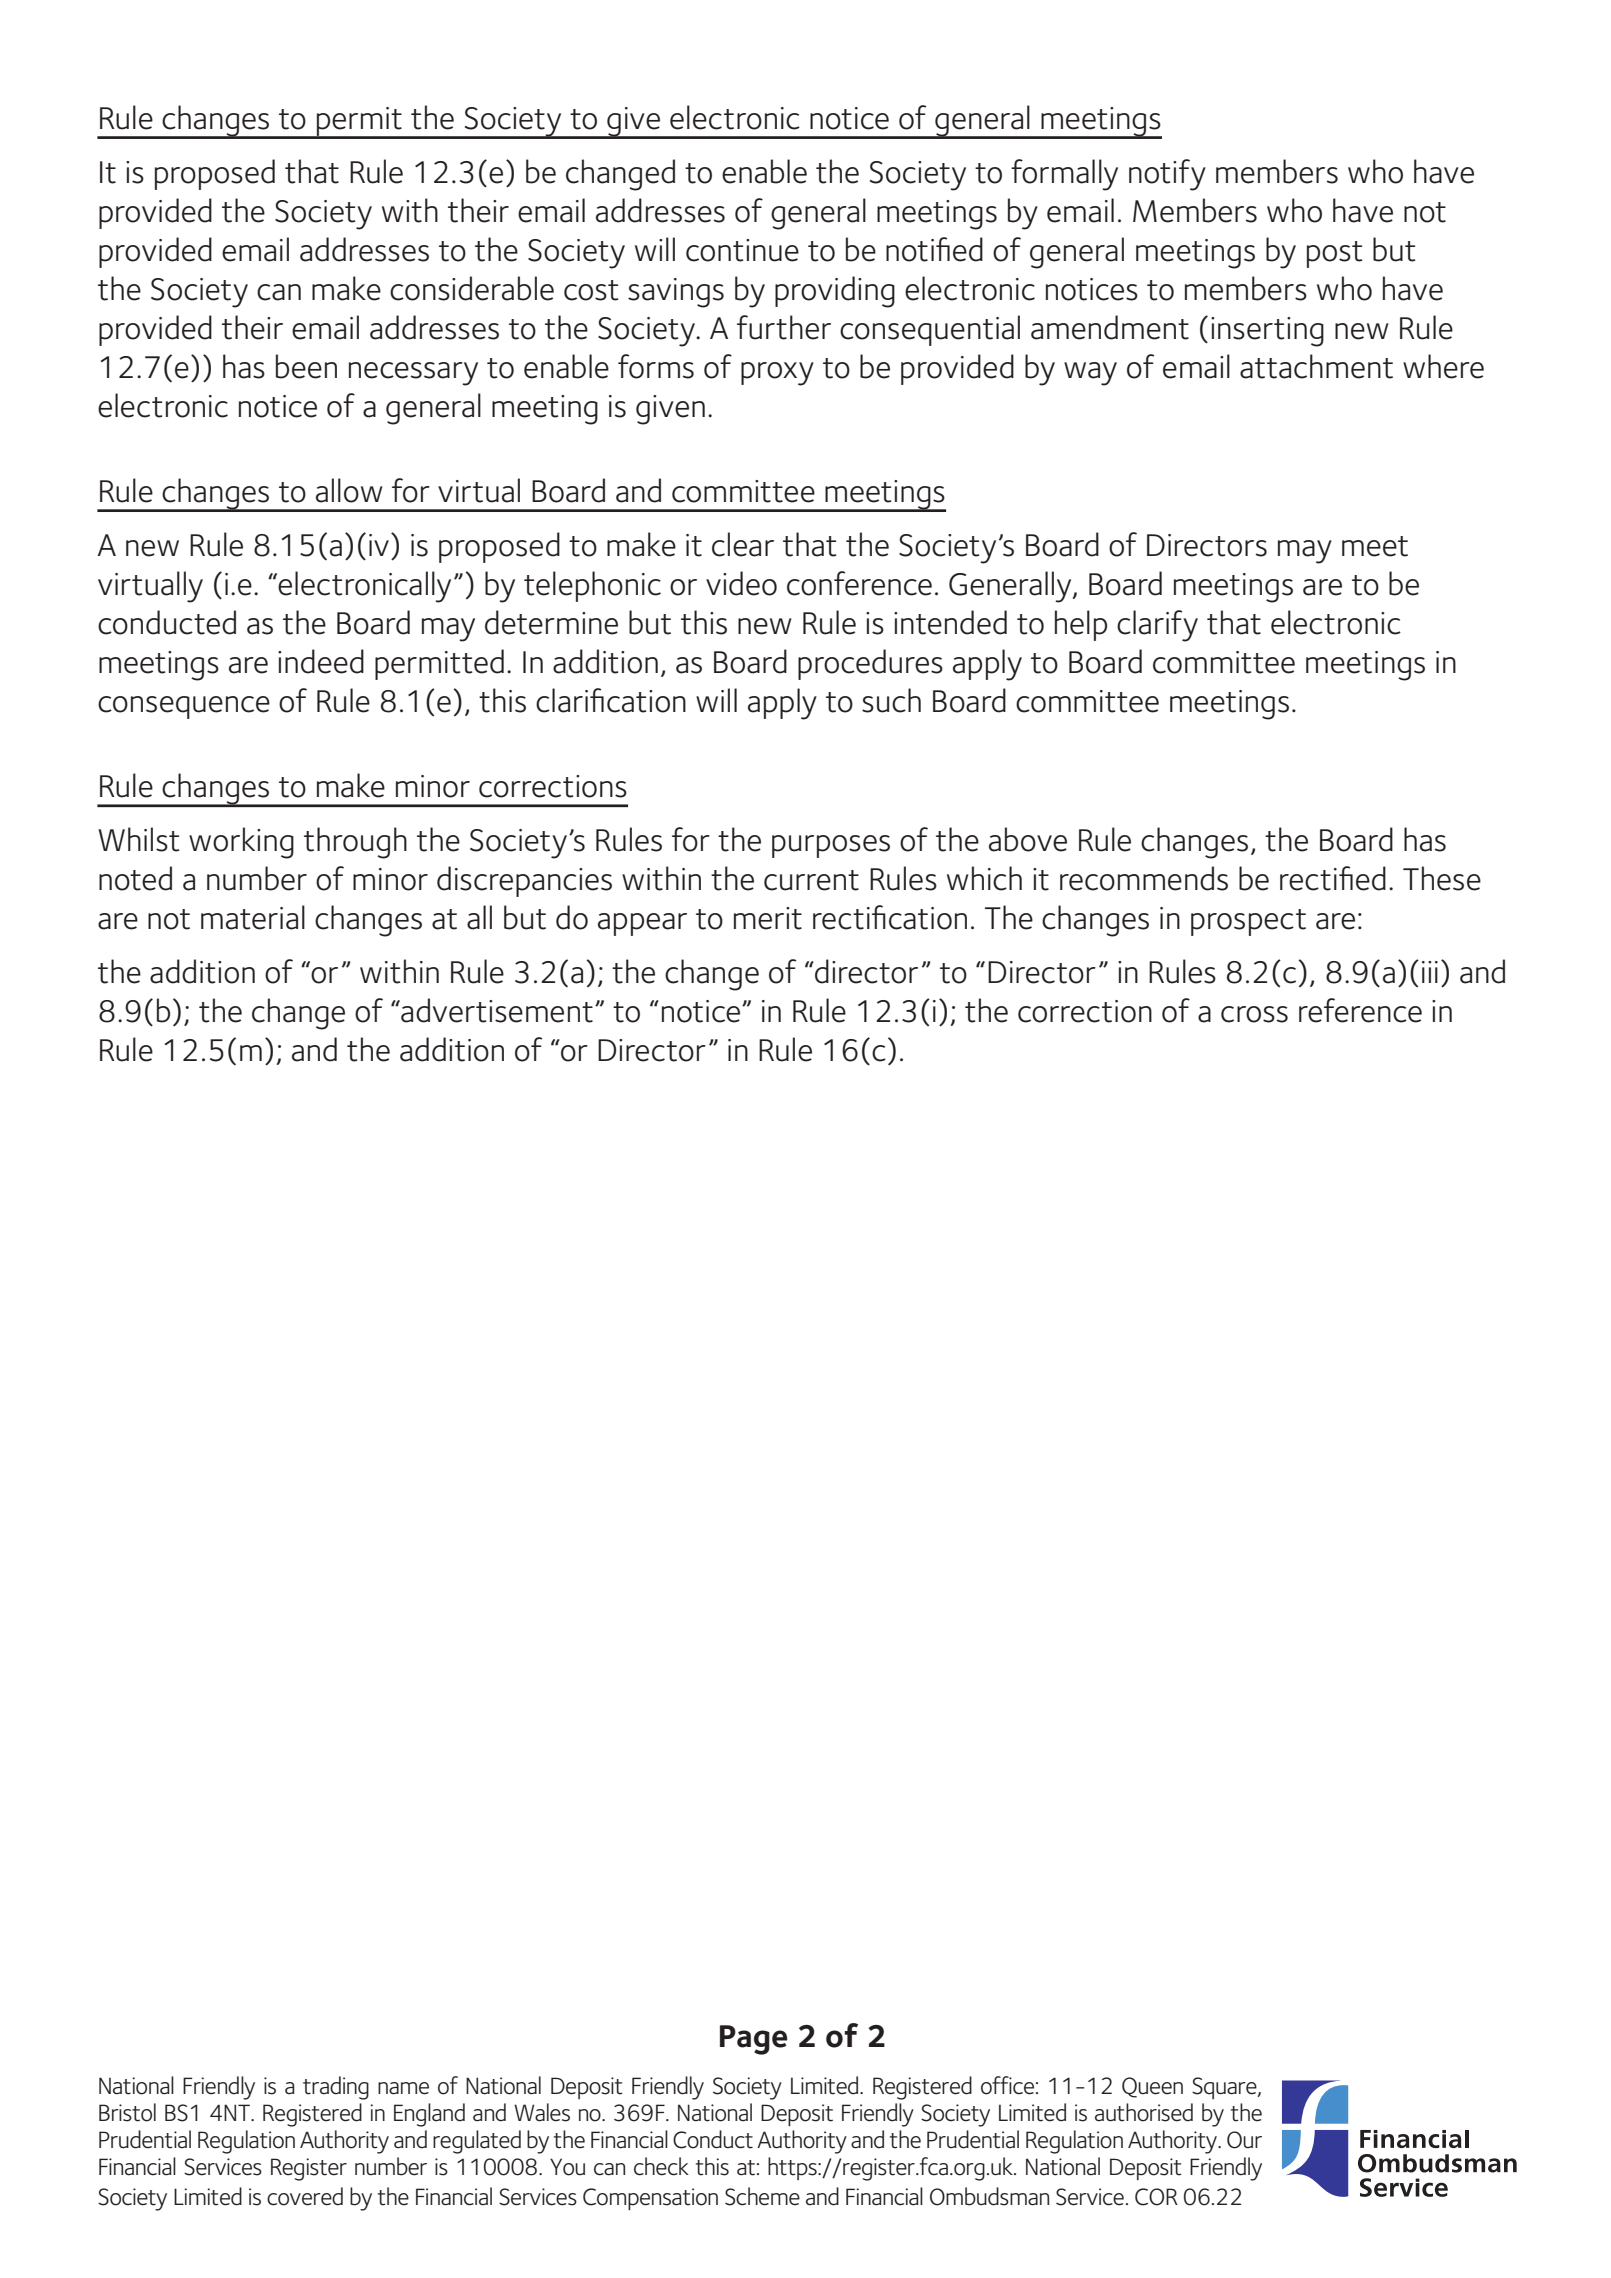  What do you see at coordinates (1157, 626) in the screenshot?
I see `clarify` at bounding box center [1157, 626].
